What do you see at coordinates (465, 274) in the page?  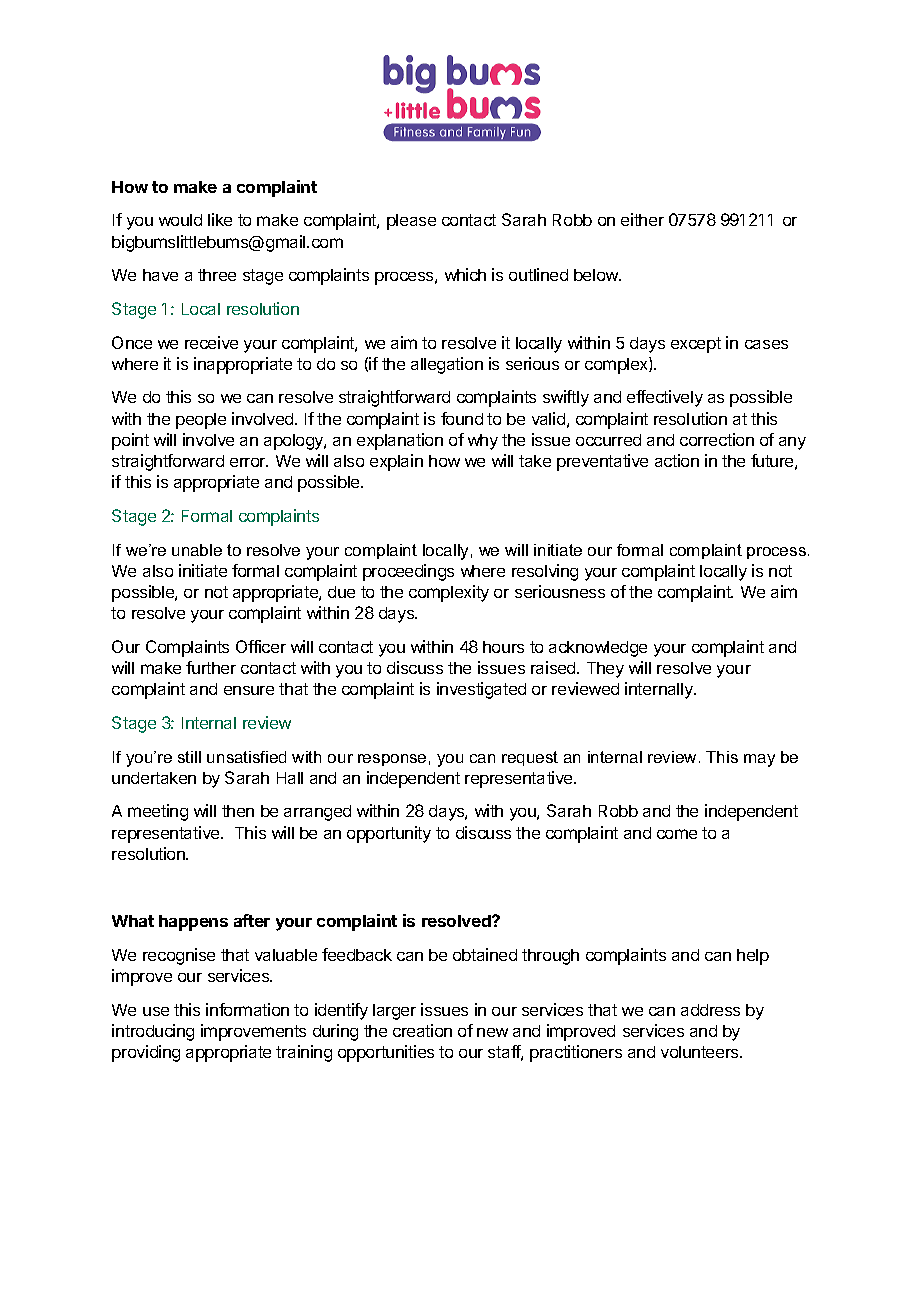 I see `which` at bounding box center [465, 274].
